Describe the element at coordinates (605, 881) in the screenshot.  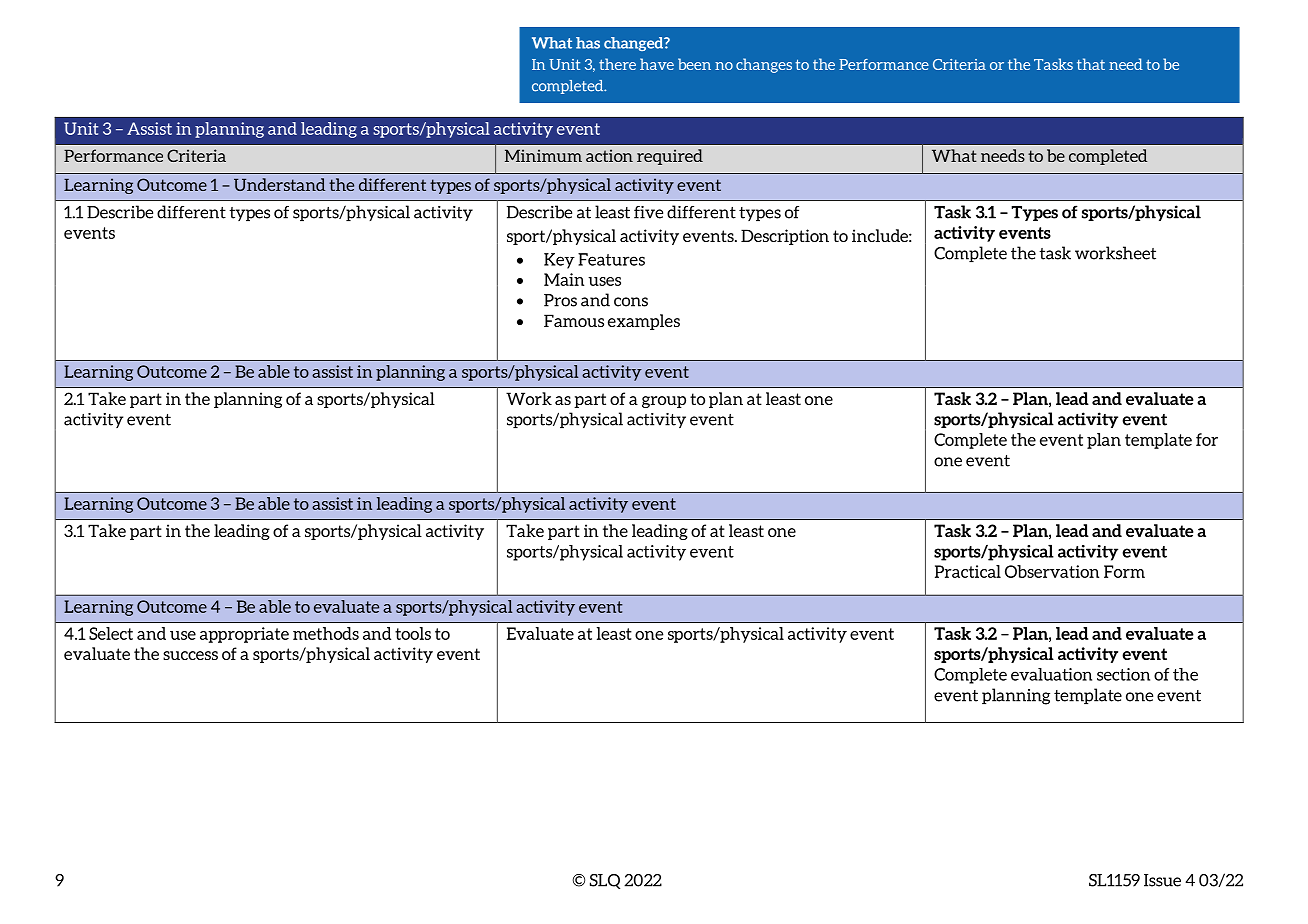
I see `SLQ` at that location.
